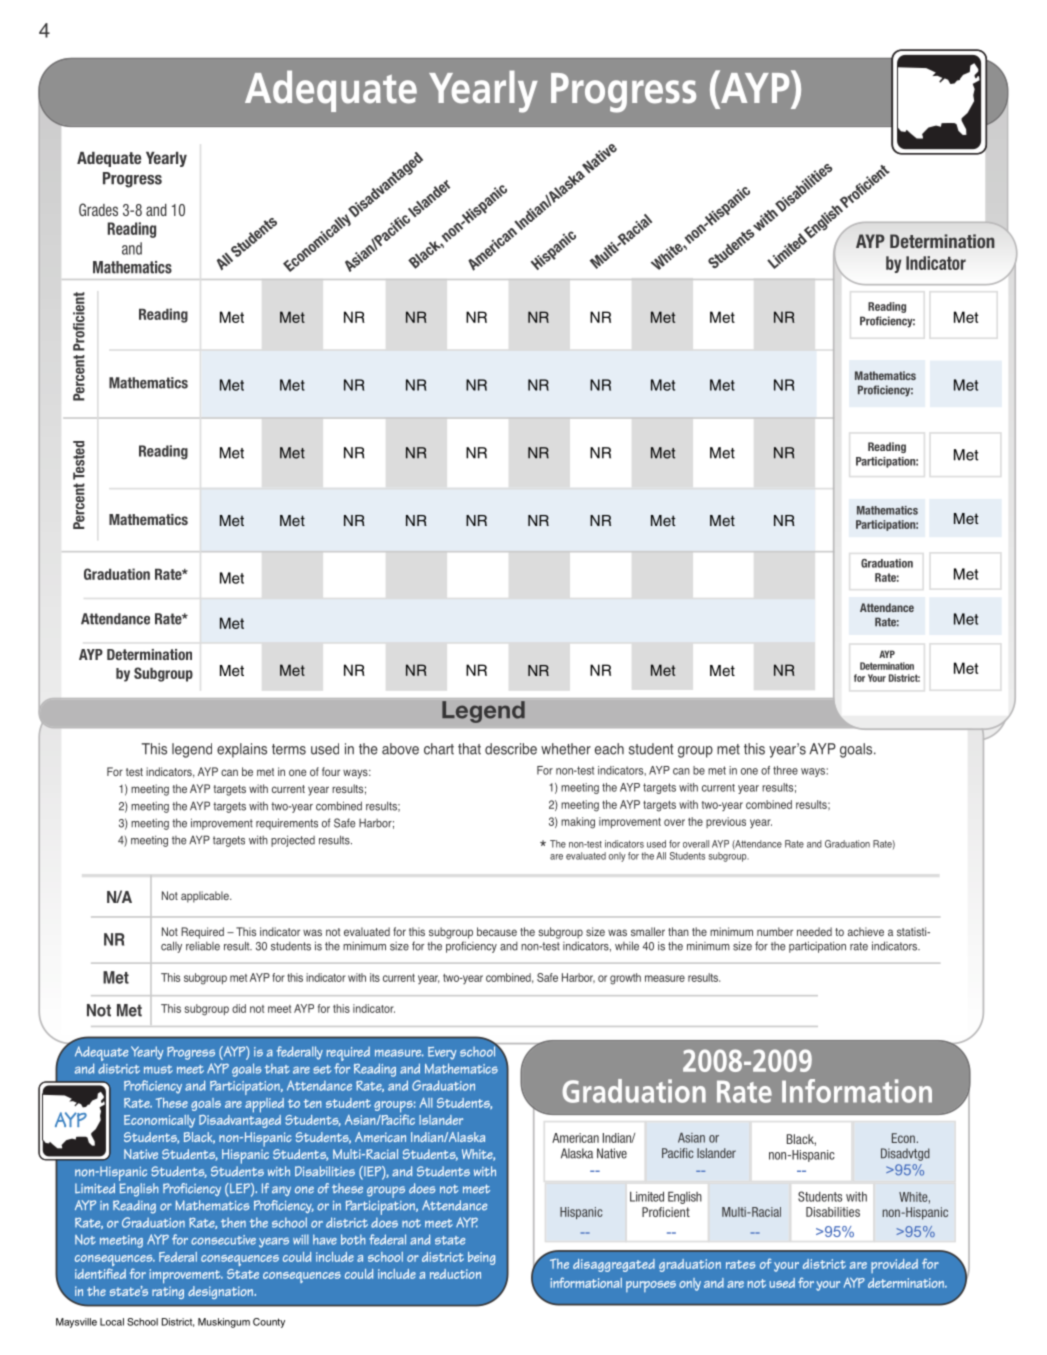 Image resolution: width=1047 pixels, height=1355 pixels. I want to click on explains, so click(242, 750).
